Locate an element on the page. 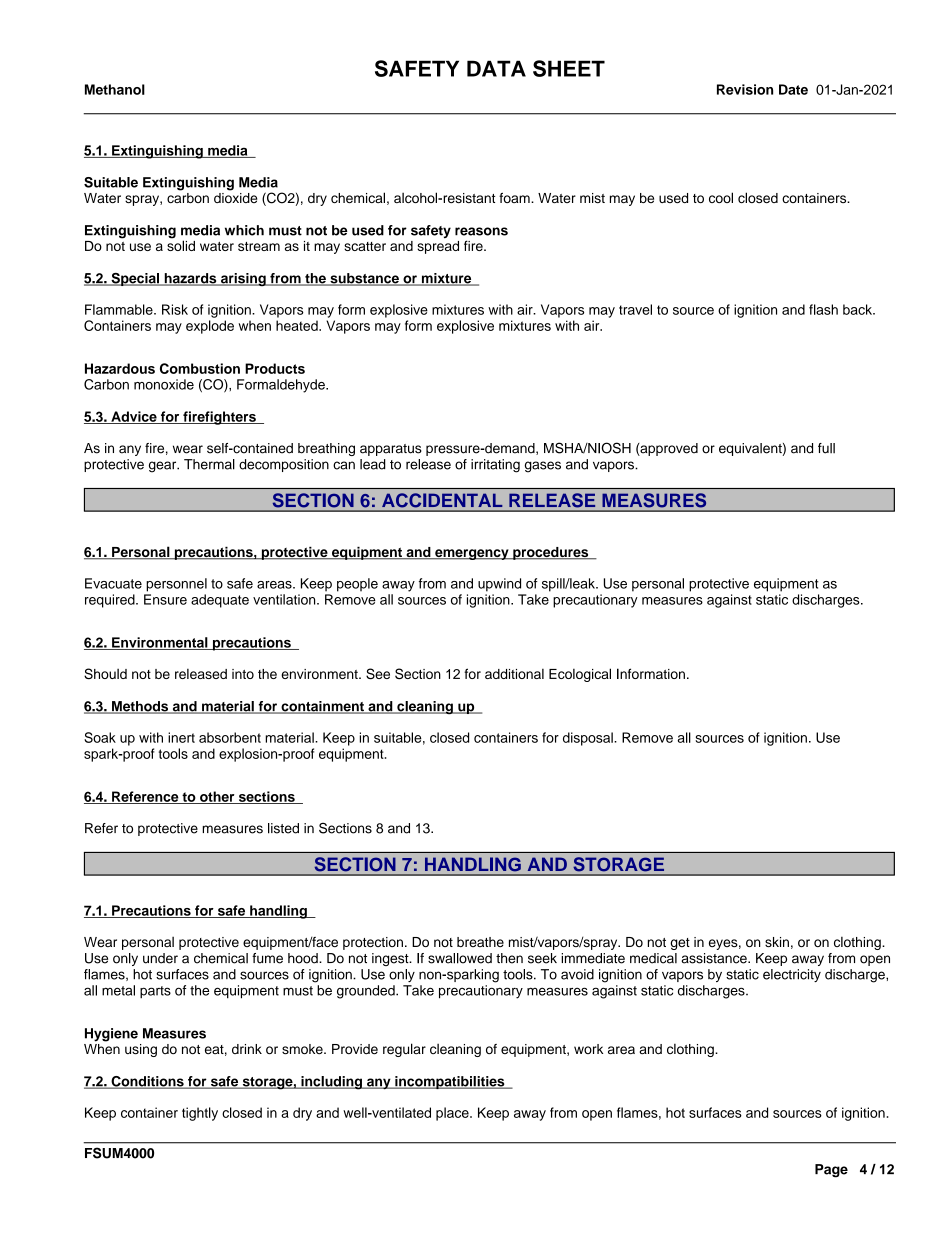 This page has height=1233, width=952. Methanol is located at coordinates (115, 89).
